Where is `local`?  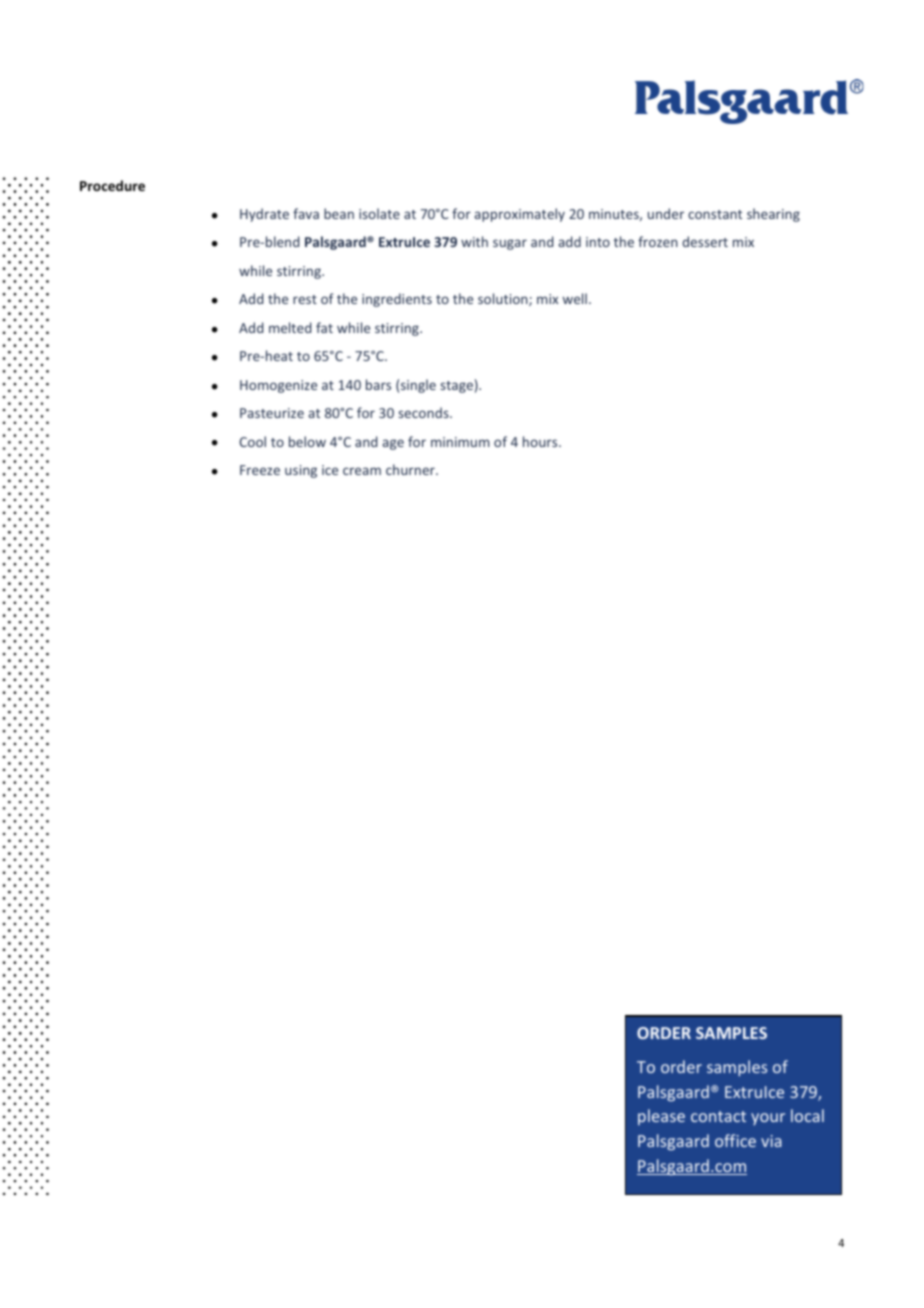
local is located at coordinates (807, 1115).
